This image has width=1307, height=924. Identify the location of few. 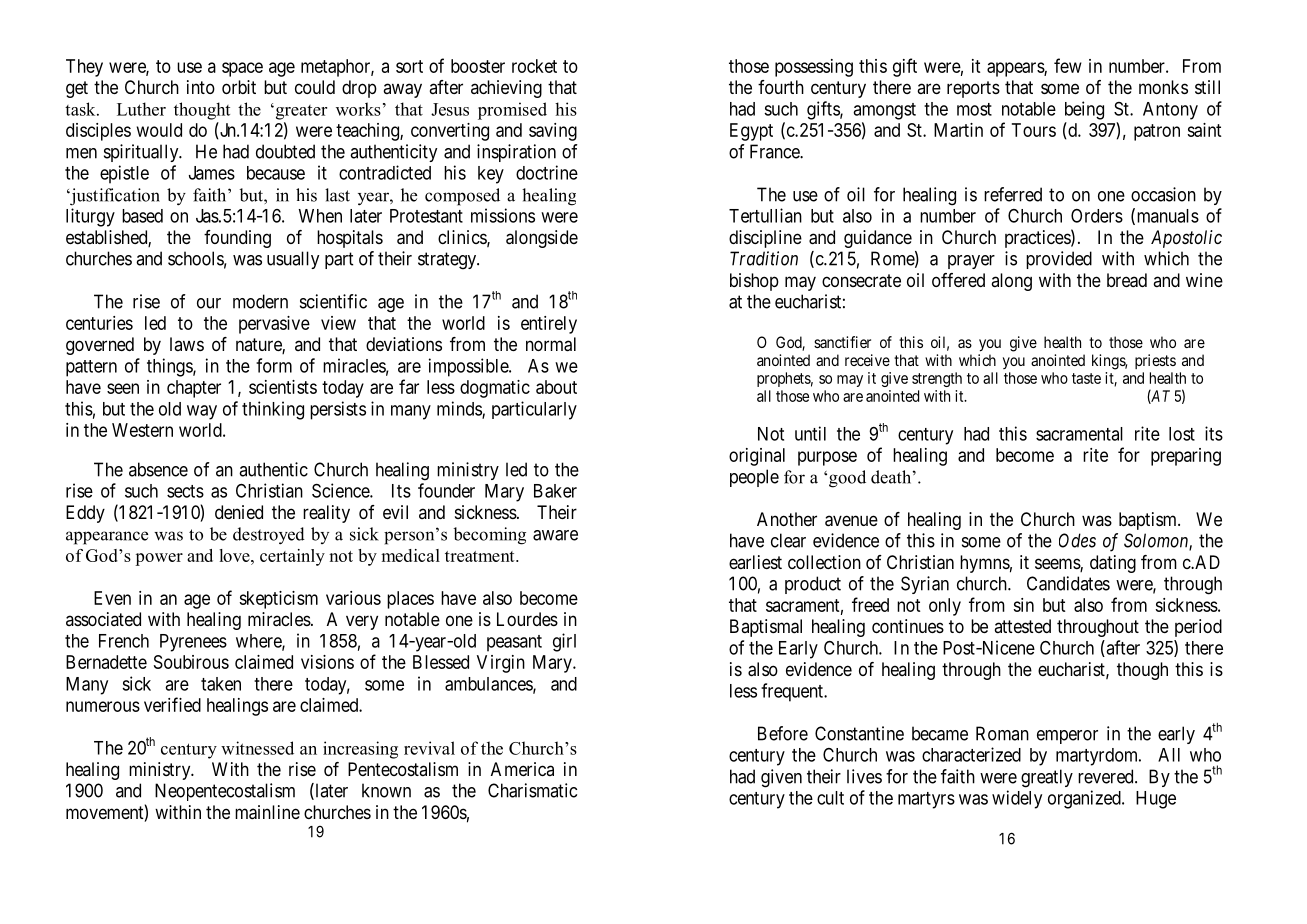
(1068, 65).
